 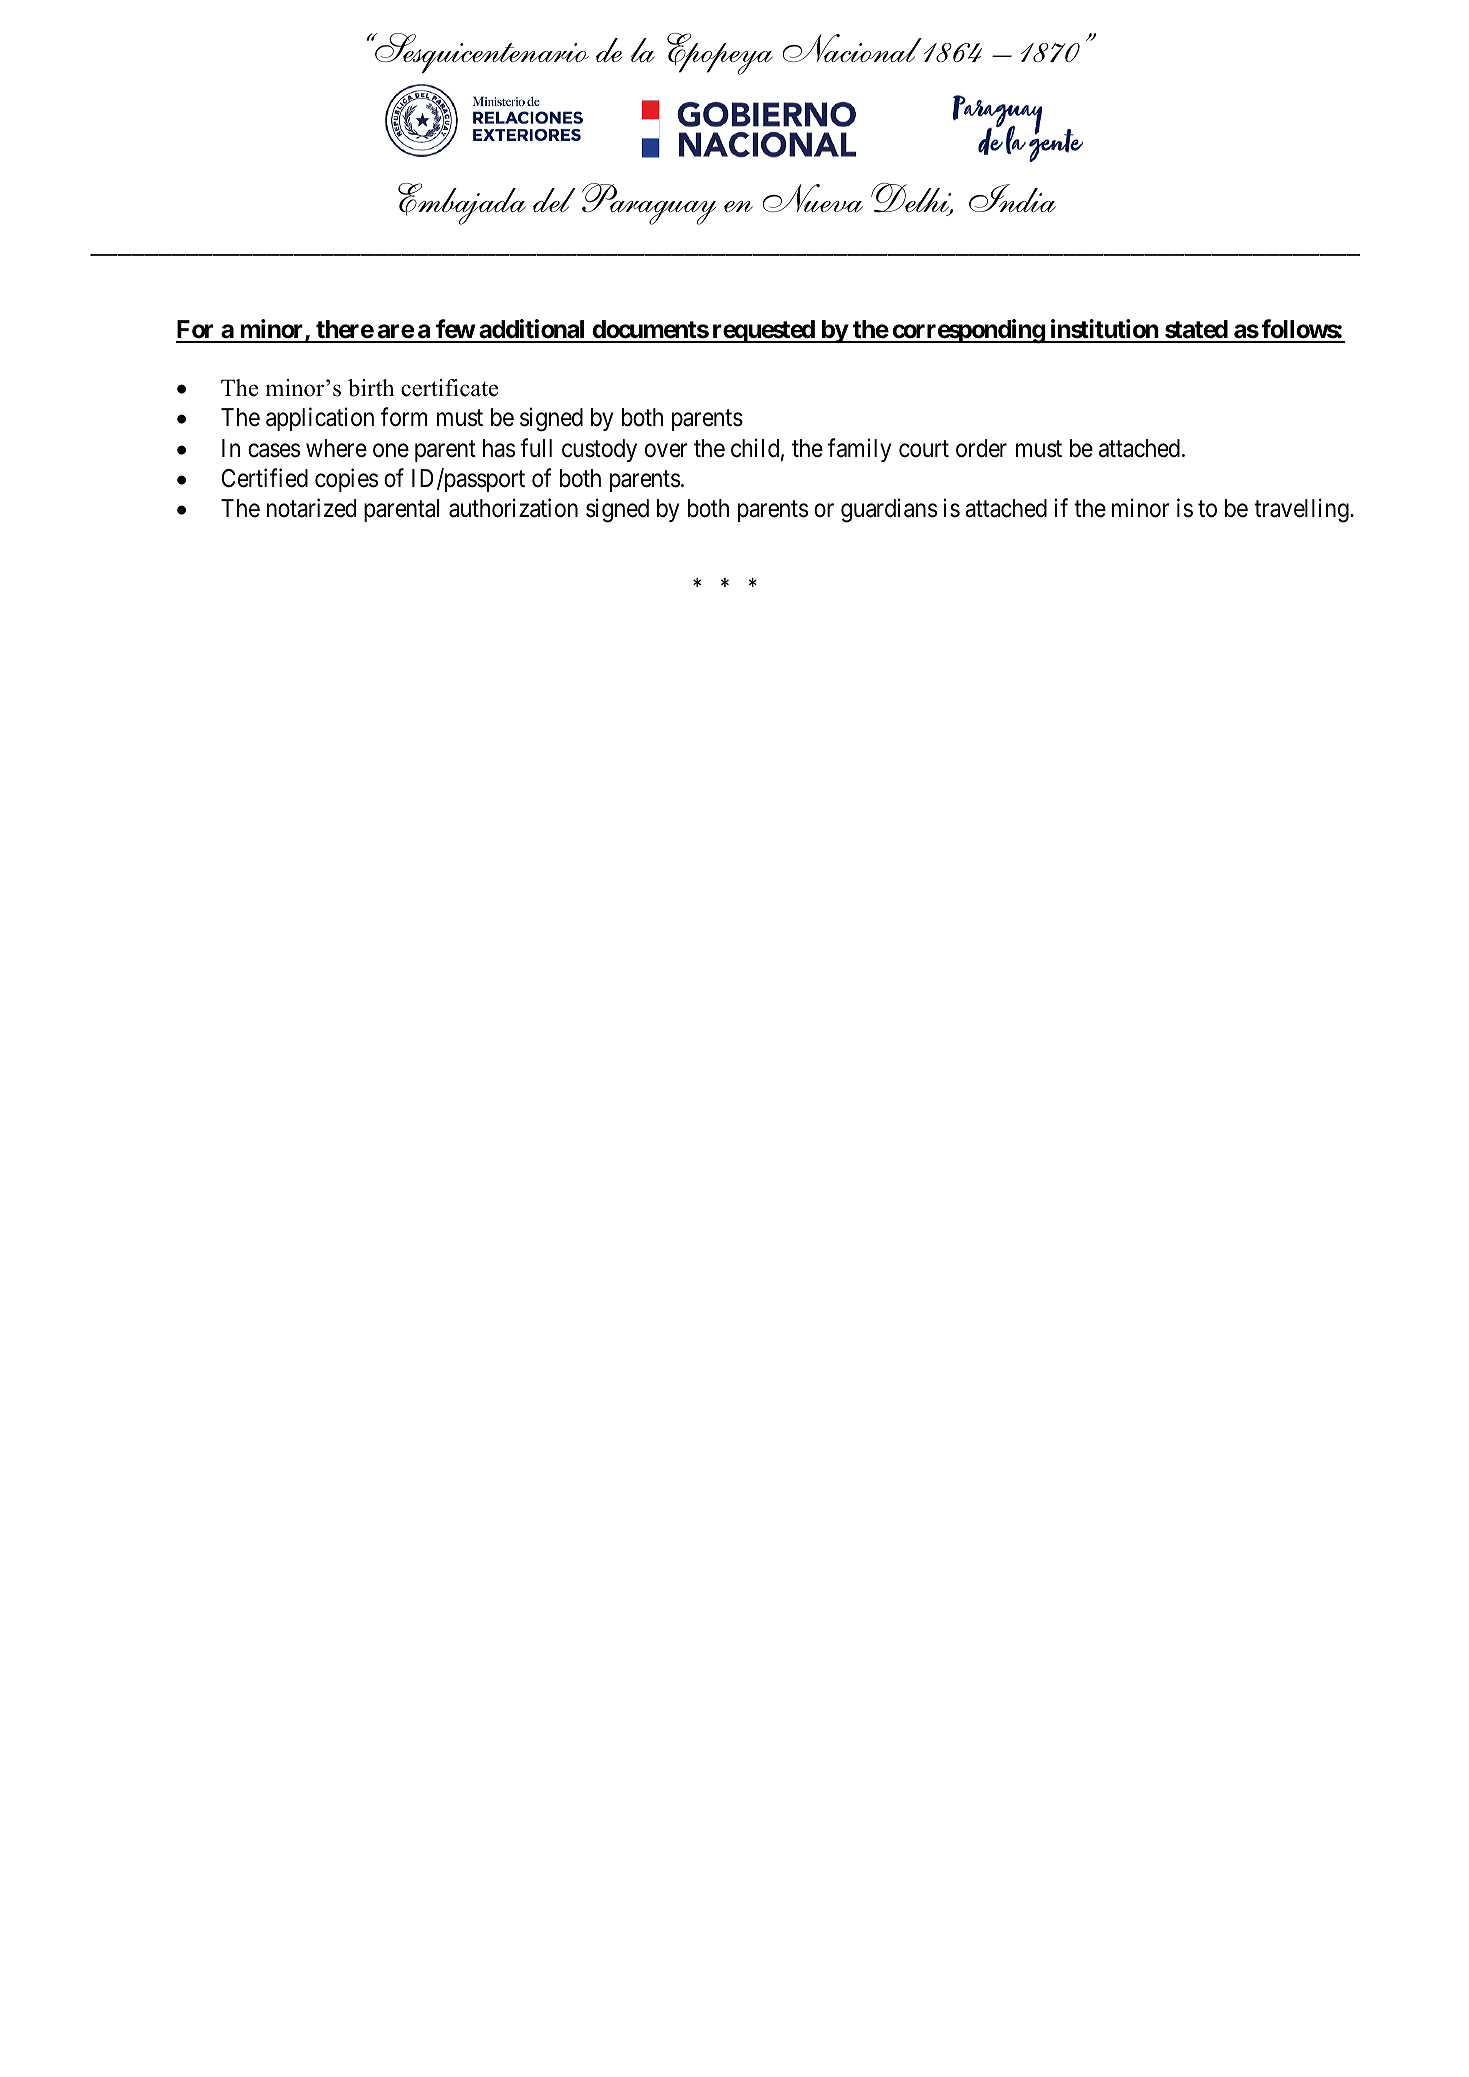 What do you see at coordinates (889, 510) in the page?
I see `guardians` at bounding box center [889, 510].
